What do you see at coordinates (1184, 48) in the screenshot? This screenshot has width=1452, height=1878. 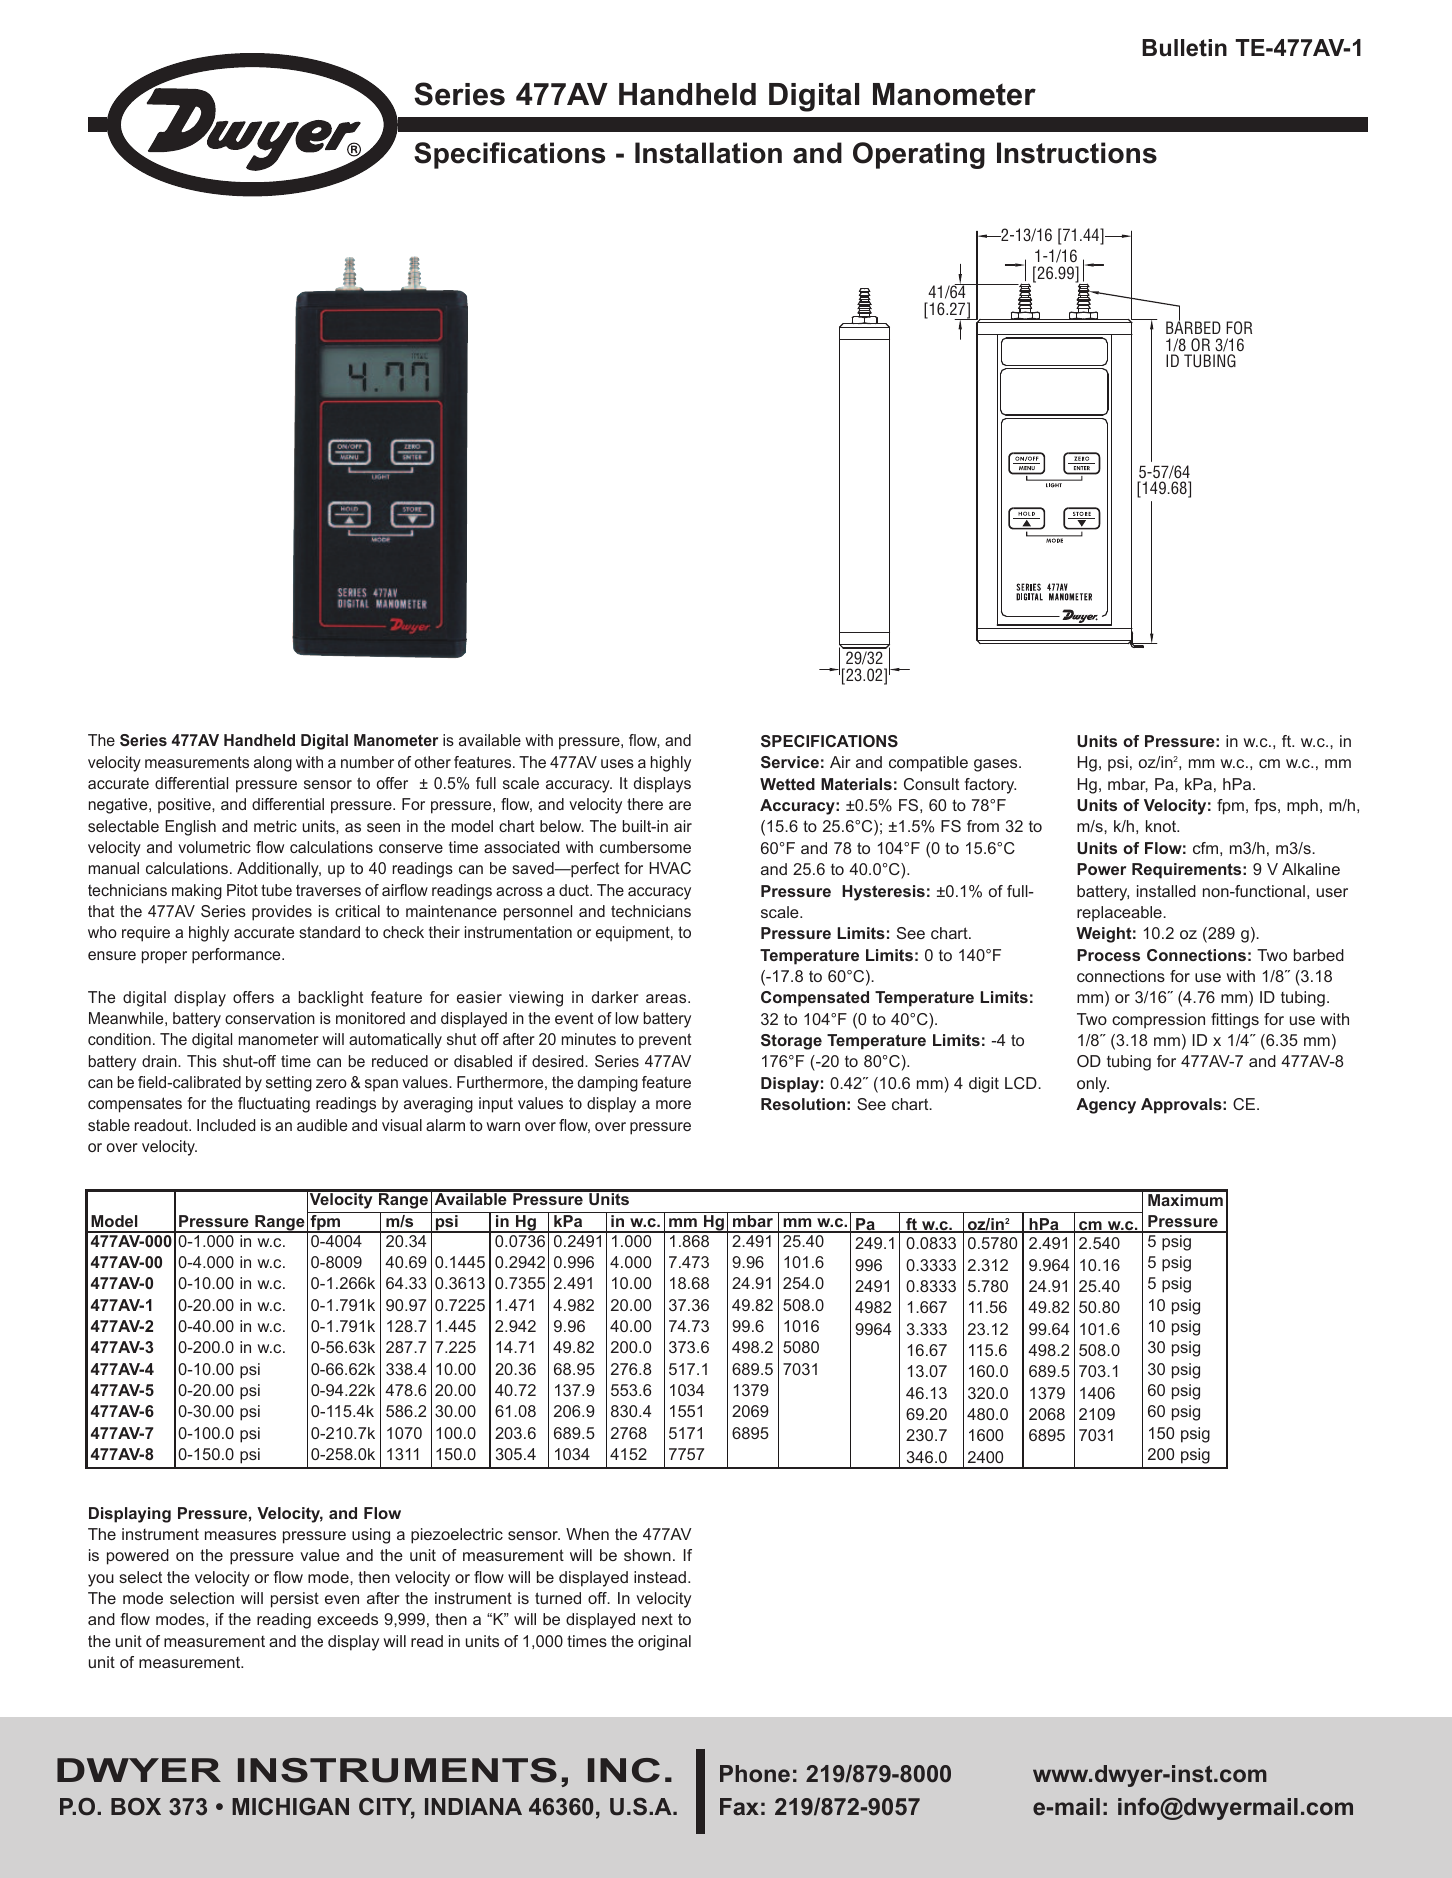 I see `Bulletin` at bounding box center [1184, 48].
